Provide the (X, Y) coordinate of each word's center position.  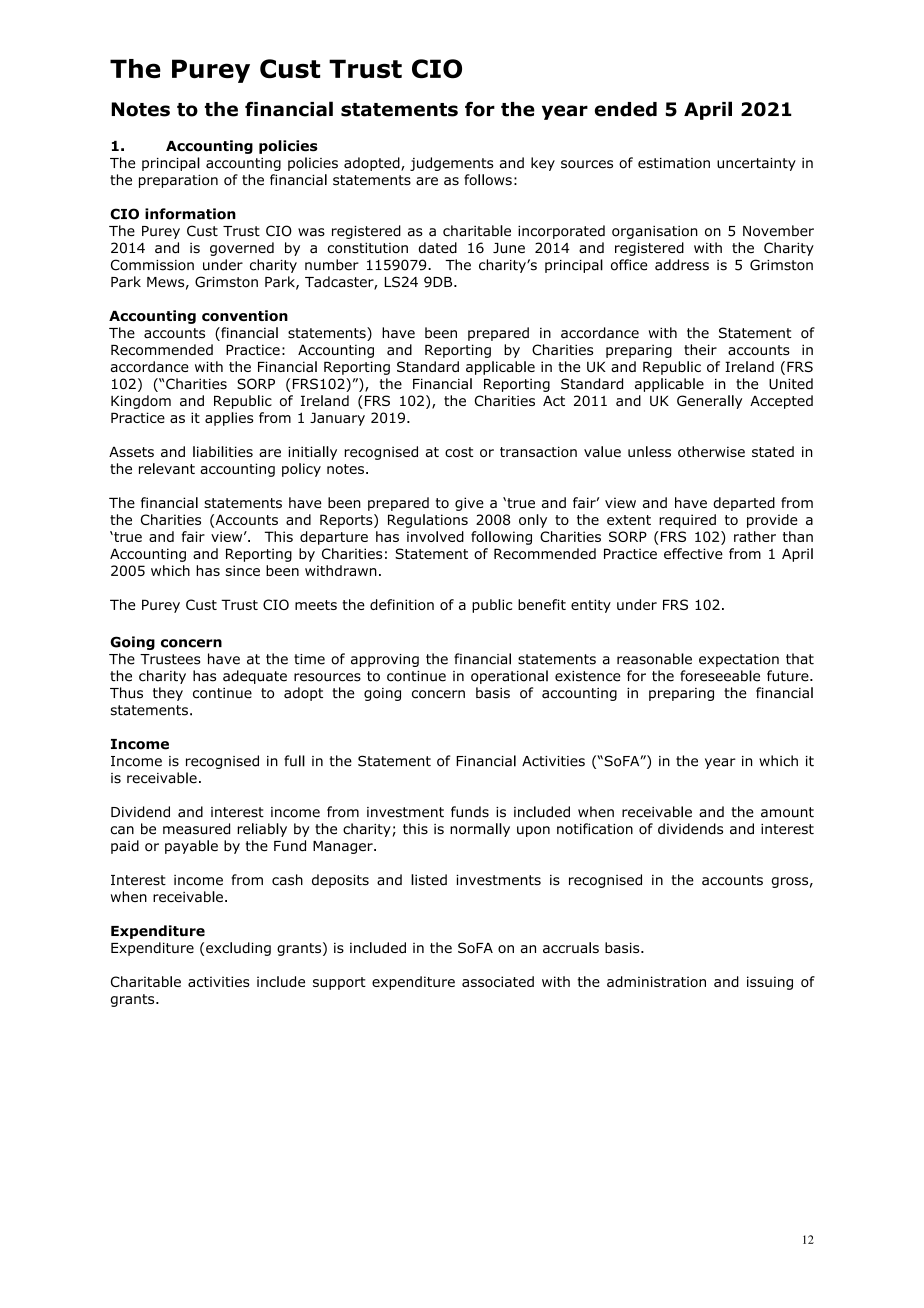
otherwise (711, 451)
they (168, 694)
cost (459, 452)
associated (498, 981)
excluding (238, 949)
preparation (178, 181)
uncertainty (756, 164)
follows (488, 180)
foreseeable (720, 676)
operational (509, 677)
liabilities (223, 451)
